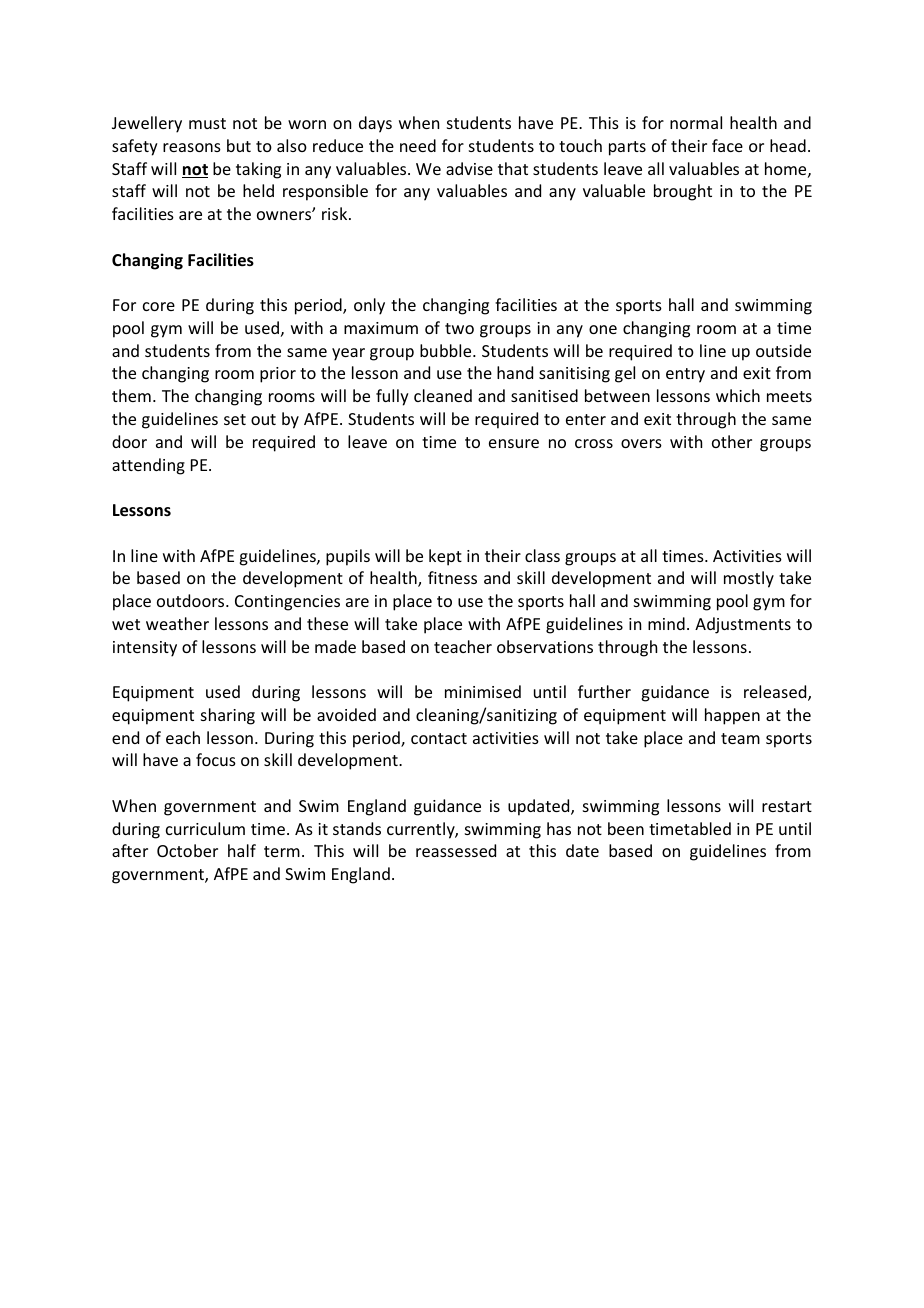  Describe the element at coordinates (456, 850) in the document. I see `reassessed` at that location.
